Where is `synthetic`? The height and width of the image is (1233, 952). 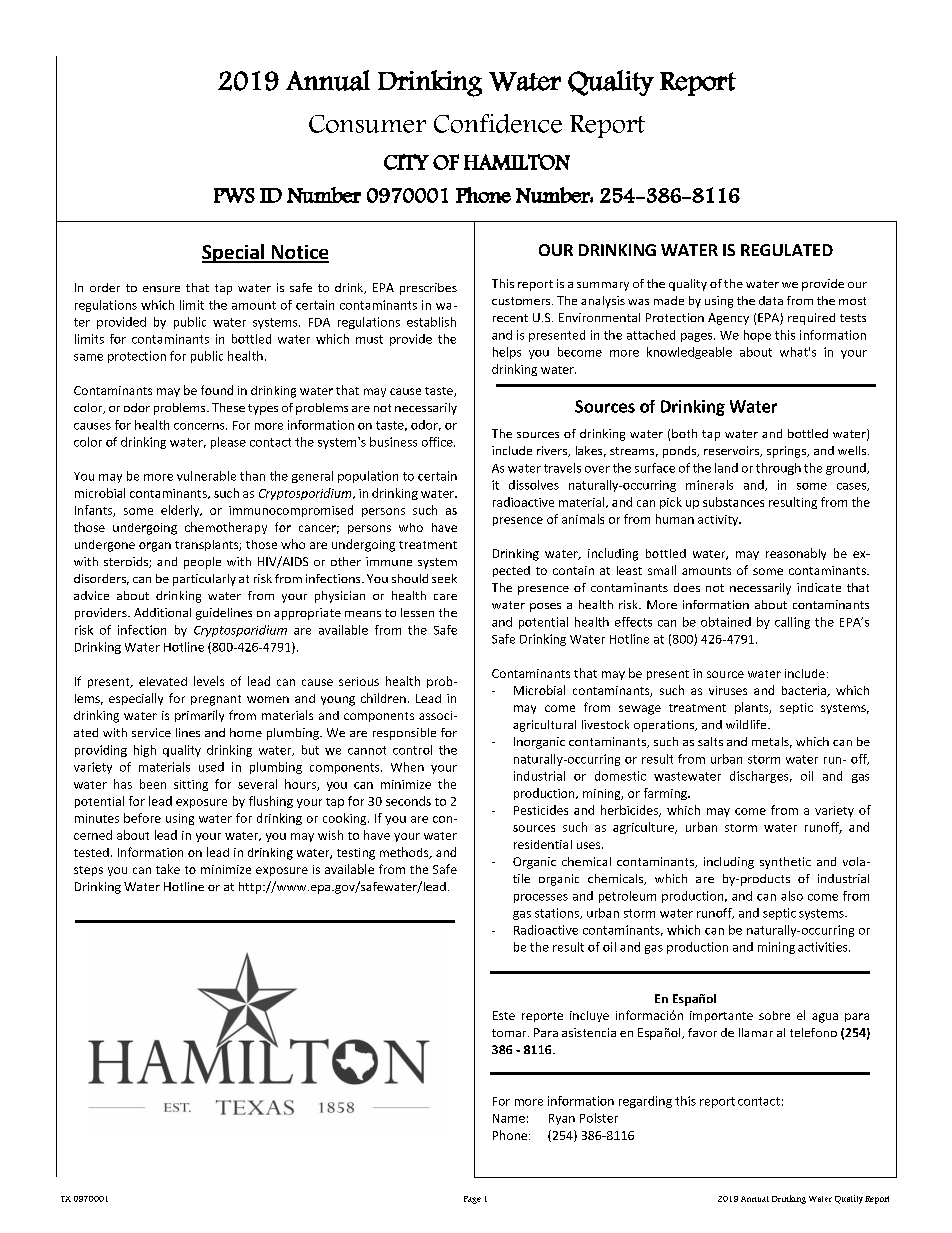
synthetic is located at coordinates (785, 863).
